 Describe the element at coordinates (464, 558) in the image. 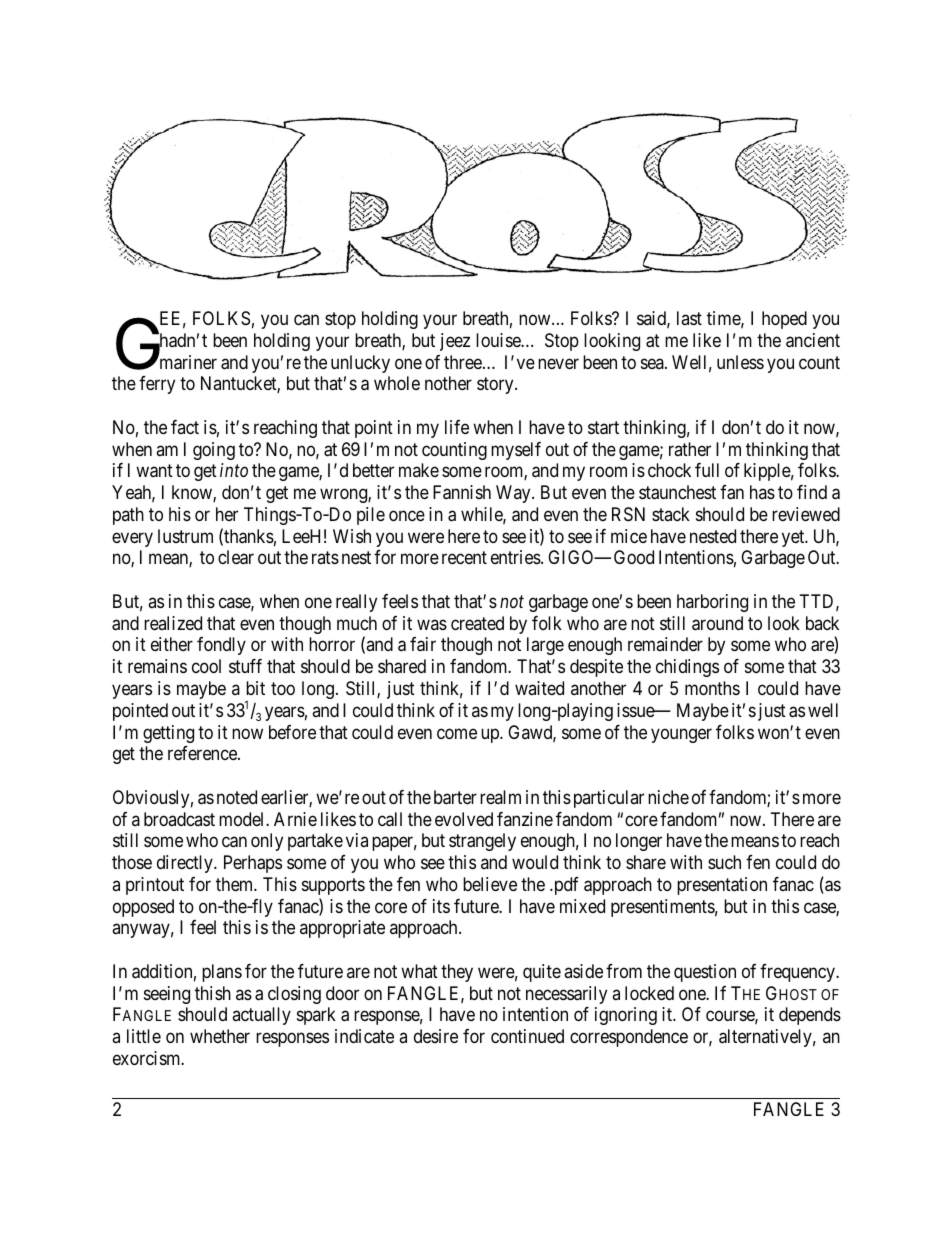

I see `recent` at that location.
